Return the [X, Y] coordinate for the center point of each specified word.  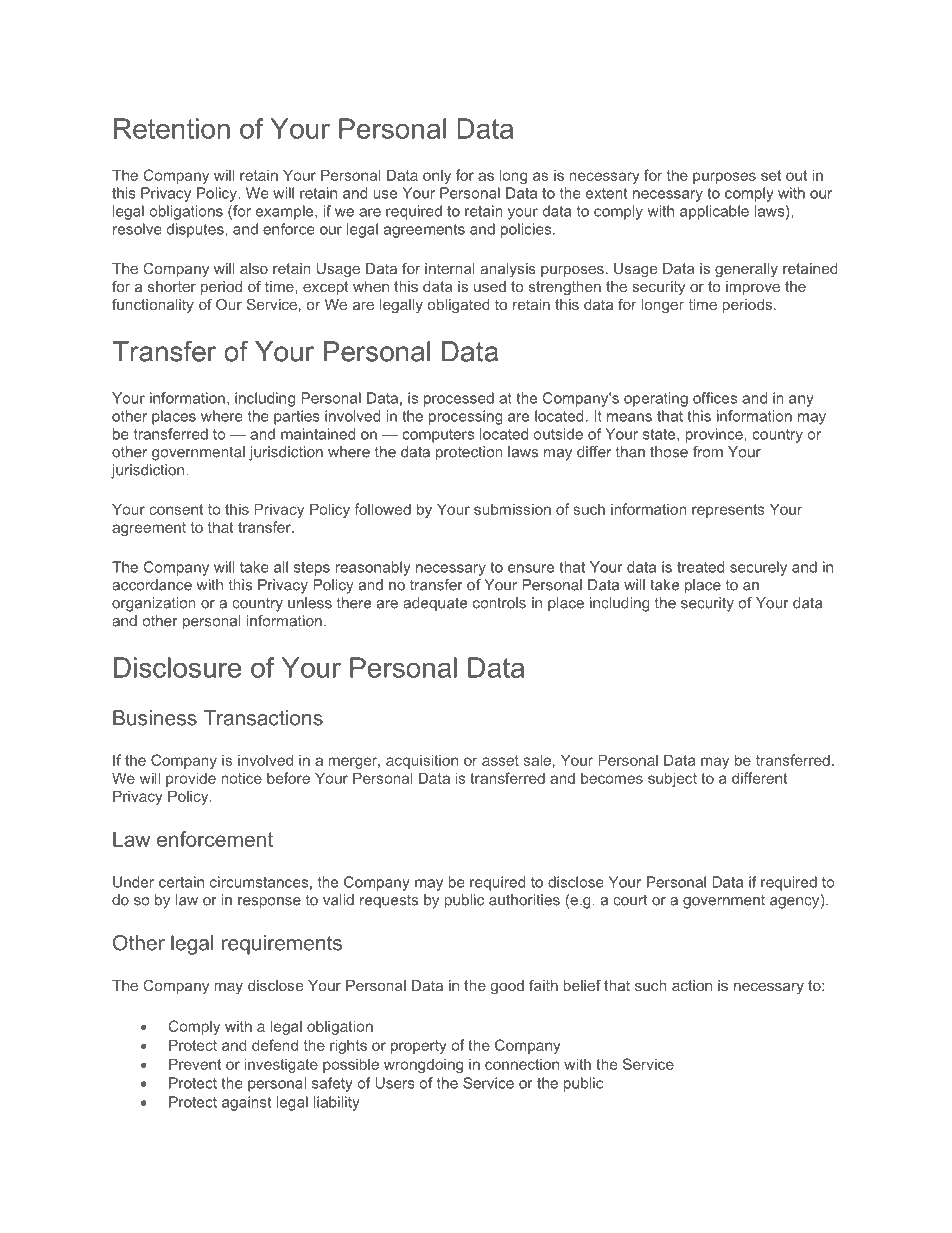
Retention [172, 128]
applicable [714, 212]
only [437, 176]
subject [672, 779]
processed [459, 399]
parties [297, 417]
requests [389, 902]
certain [181, 882]
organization [154, 604]
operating [656, 399]
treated [700, 567]
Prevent [195, 1064]
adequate [435, 604]
